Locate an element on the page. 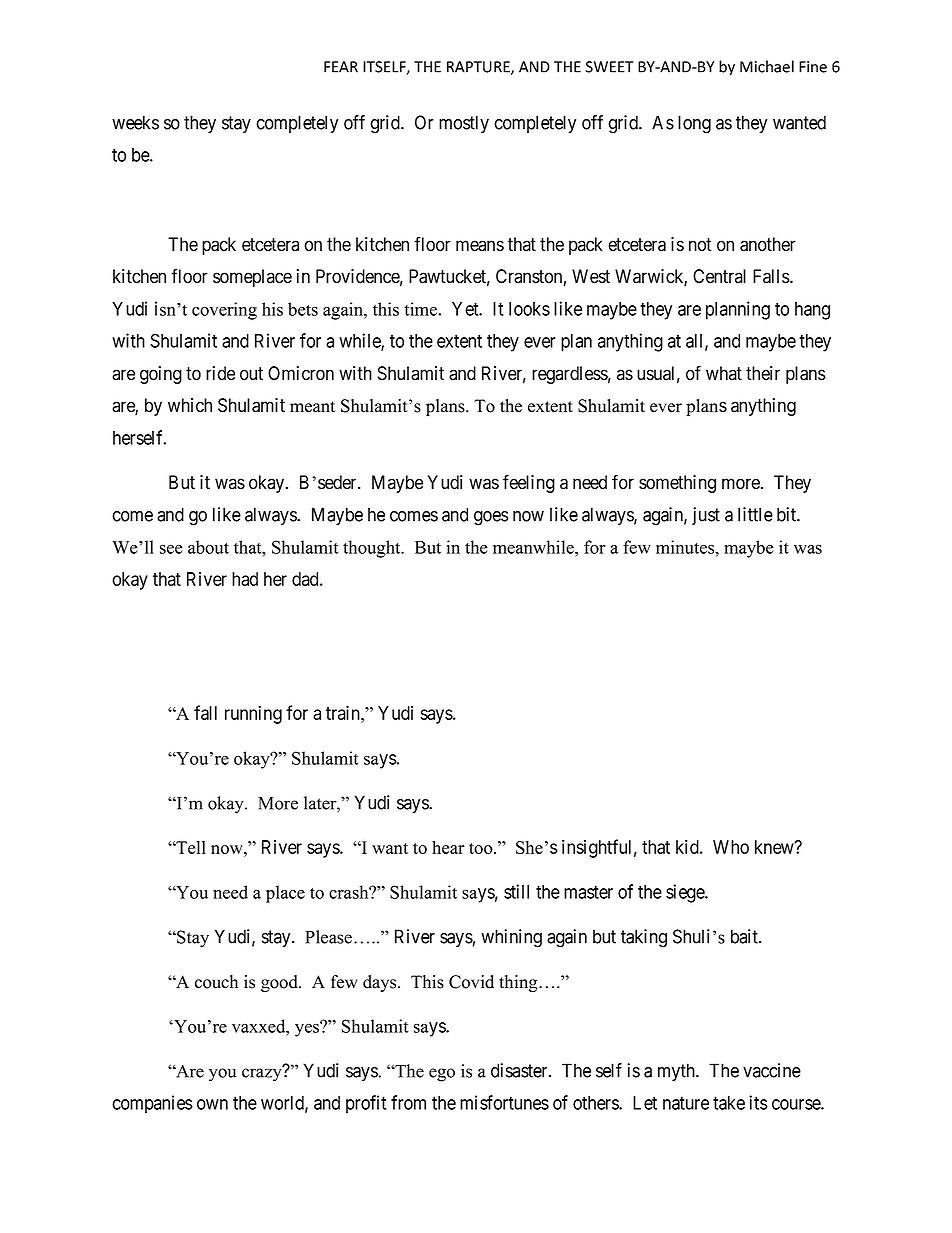 The width and height of the page is (952, 1233). long is located at coordinates (694, 124).
